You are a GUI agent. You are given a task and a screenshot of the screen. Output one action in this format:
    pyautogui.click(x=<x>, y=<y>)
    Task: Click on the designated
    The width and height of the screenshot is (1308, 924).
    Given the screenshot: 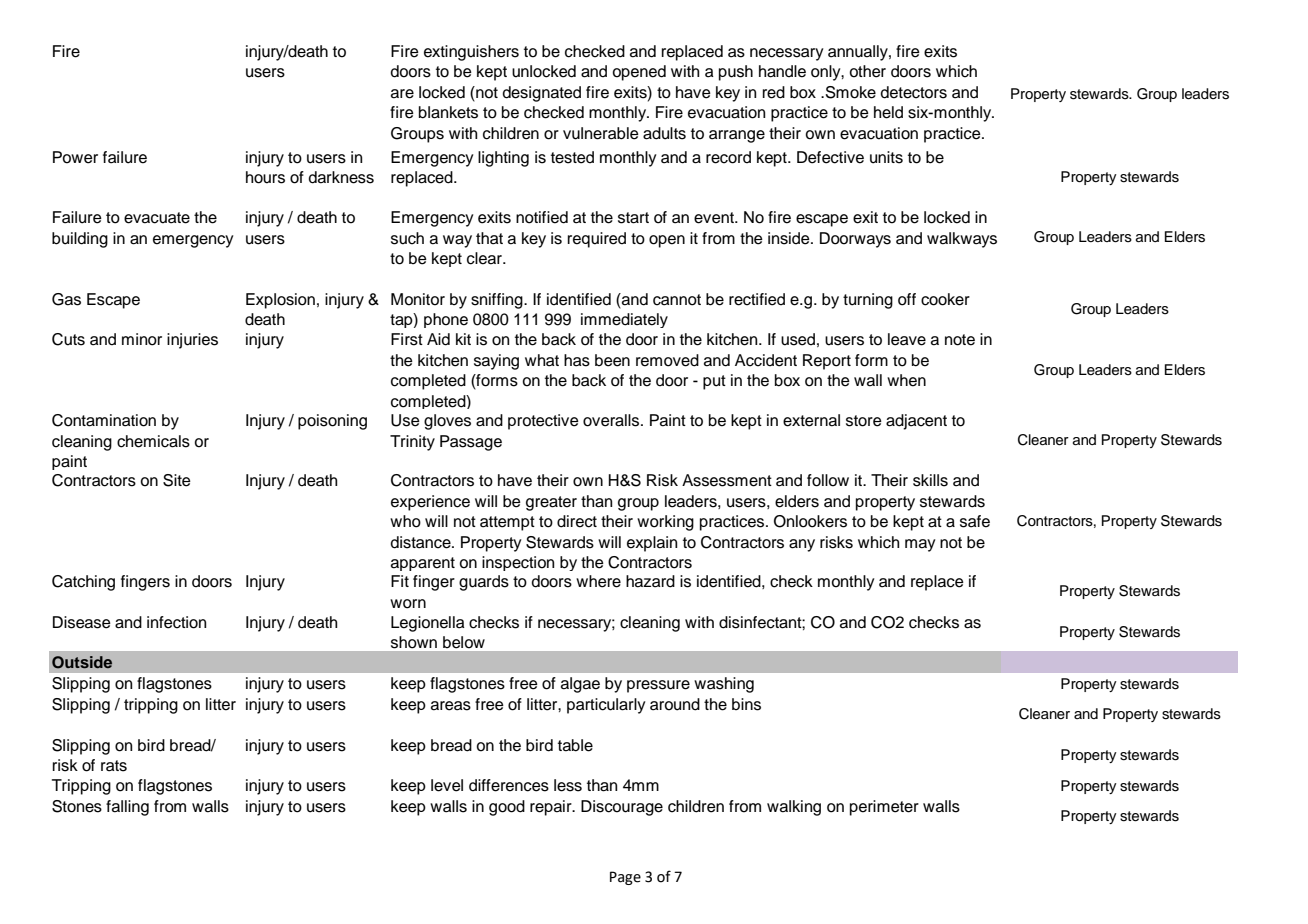 What is the action you would take?
    pyautogui.click(x=542, y=94)
